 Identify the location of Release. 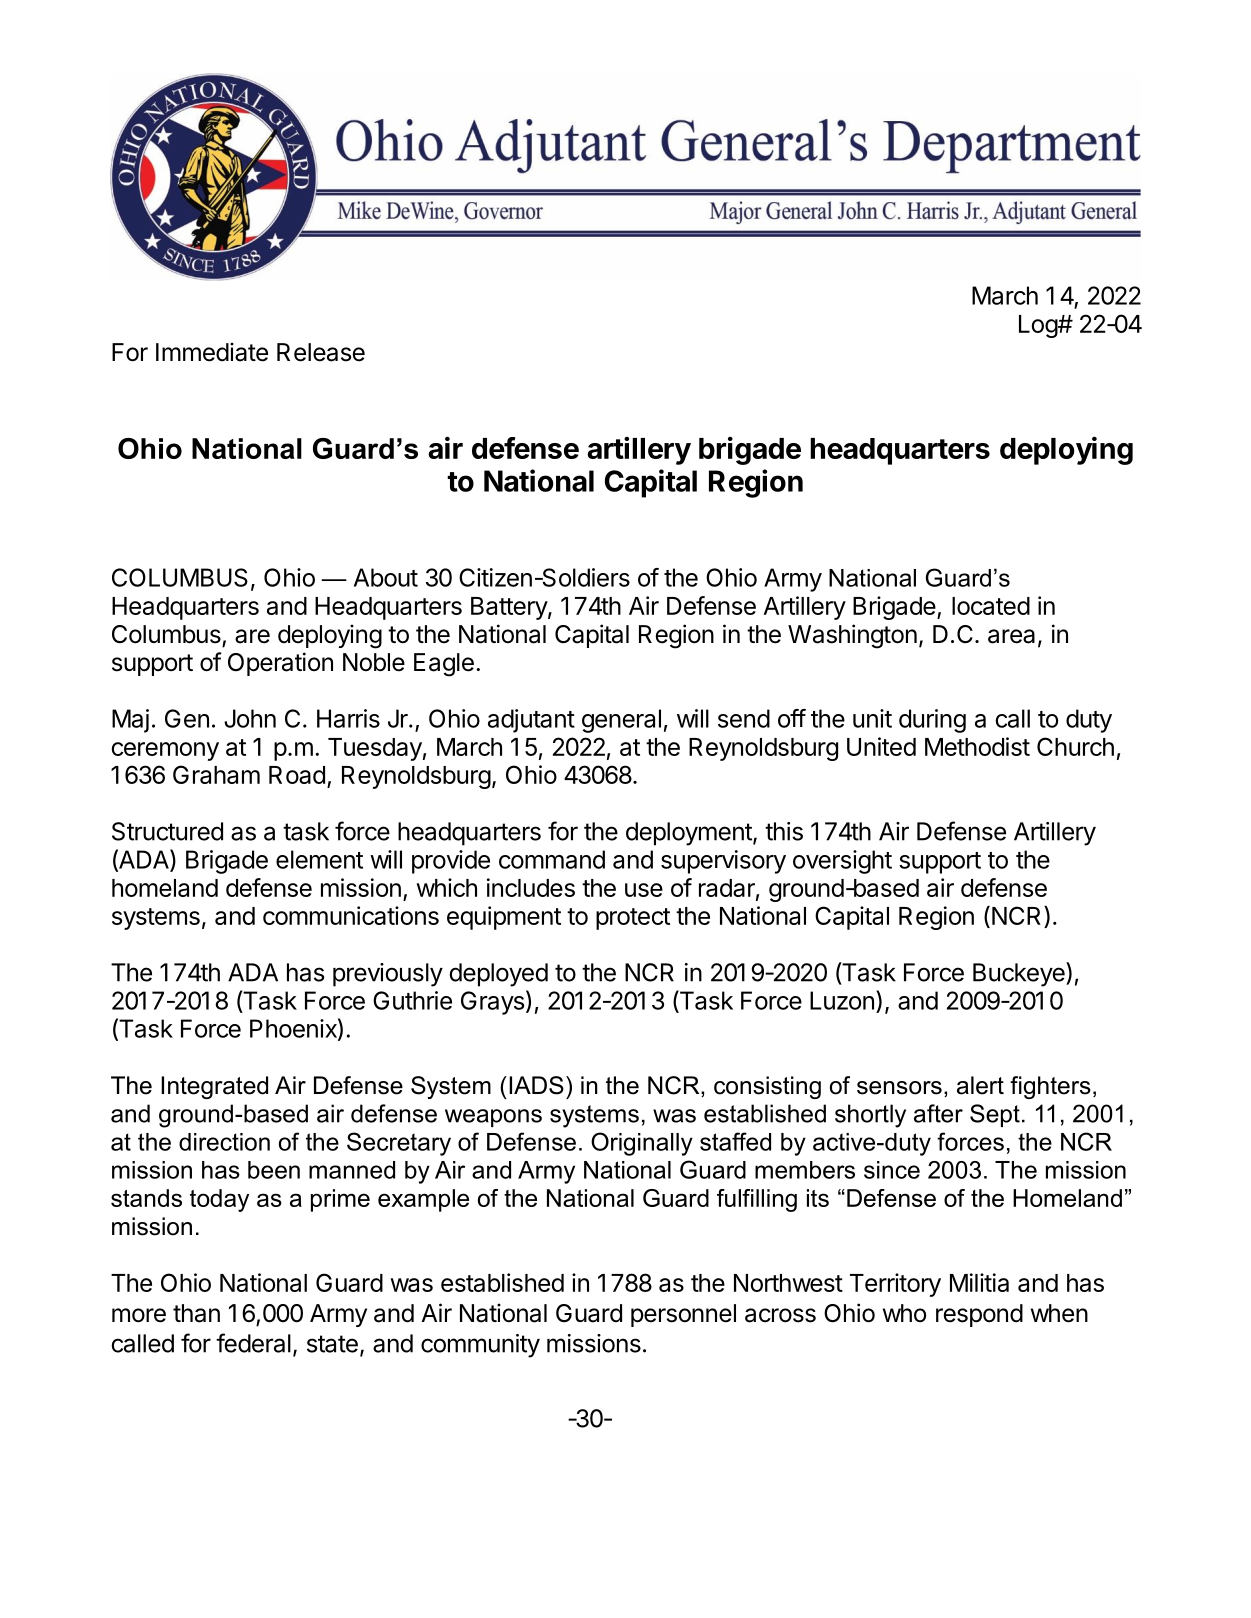
(321, 352).
